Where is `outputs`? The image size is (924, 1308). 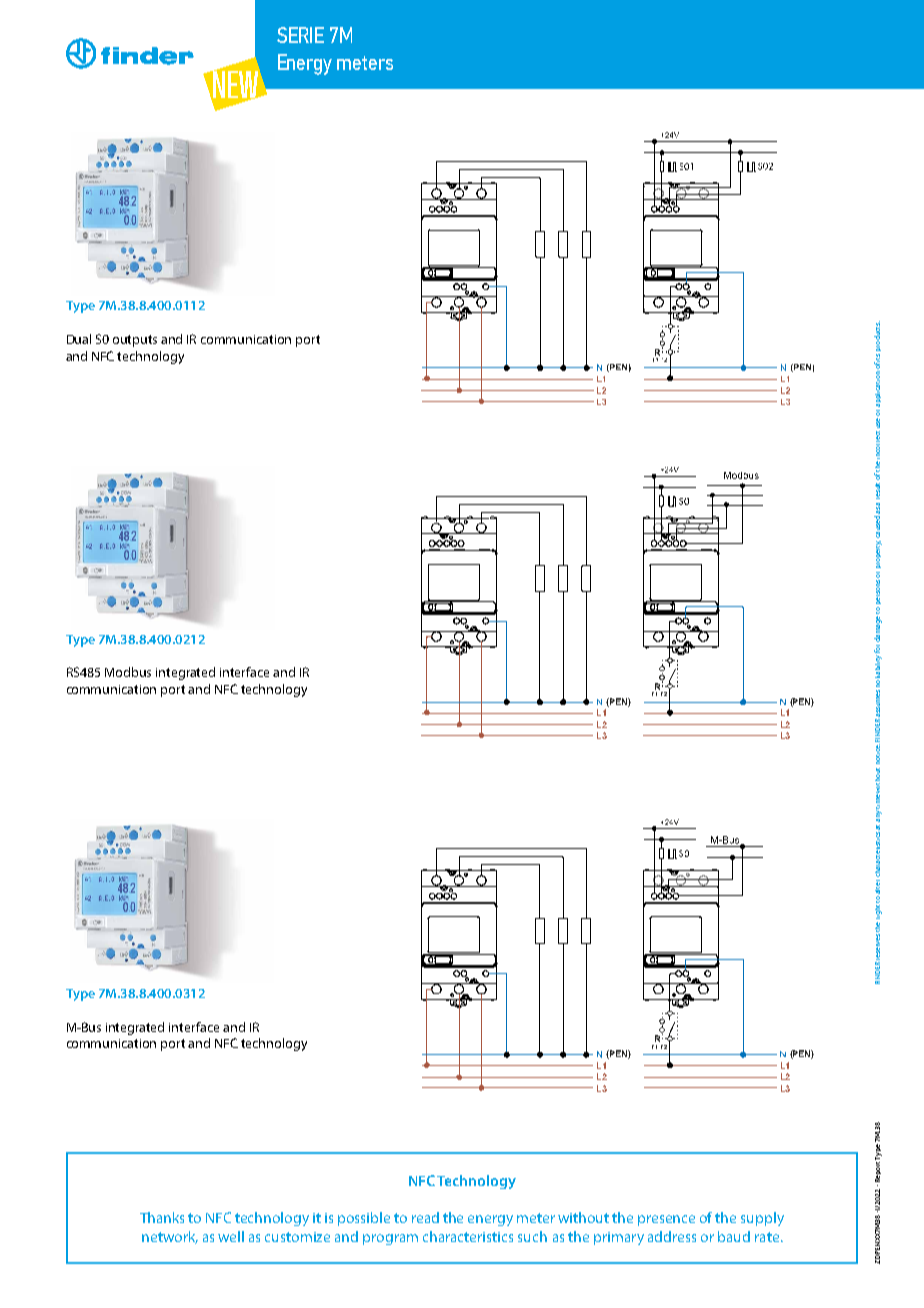 outputs is located at coordinates (135, 341).
